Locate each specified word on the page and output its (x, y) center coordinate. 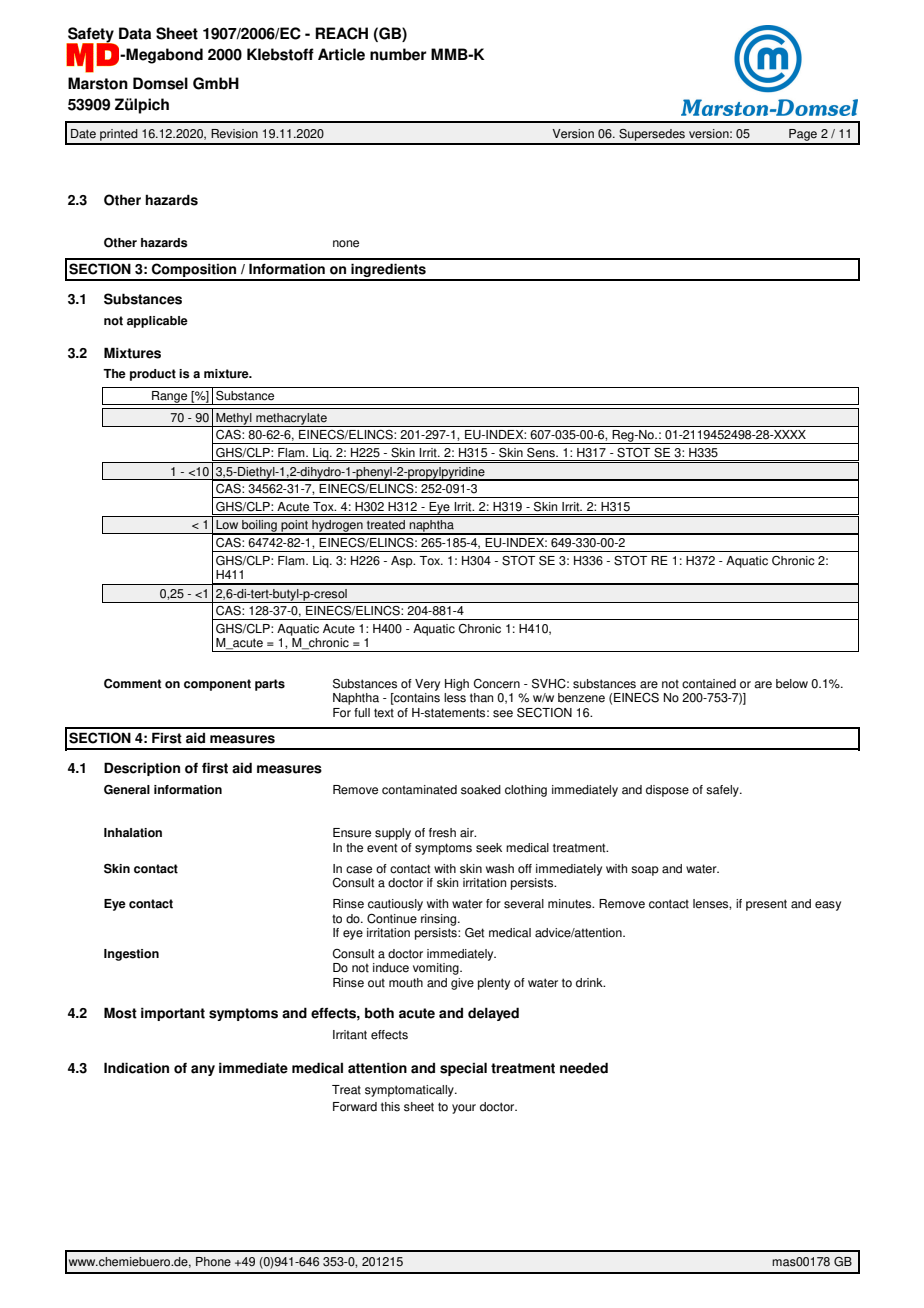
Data (135, 33)
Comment (132, 684)
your (464, 1109)
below (792, 684)
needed (584, 1068)
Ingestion (131, 955)
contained (709, 684)
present (766, 905)
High (457, 685)
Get (474, 933)
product (153, 375)
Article (341, 54)
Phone (213, 1262)
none (346, 244)
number (398, 54)
